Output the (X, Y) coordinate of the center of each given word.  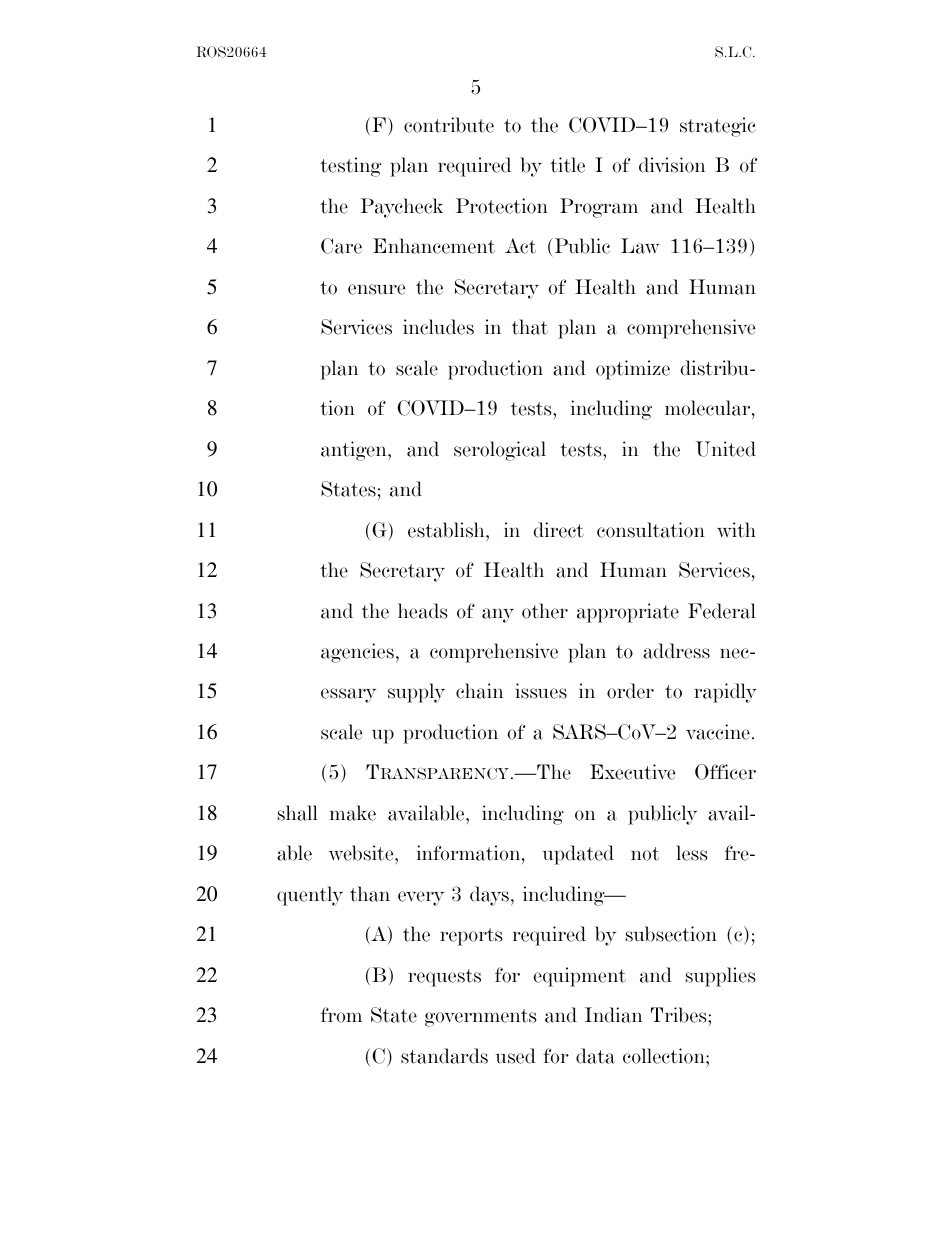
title (567, 165)
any (498, 615)
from (341, 1015)
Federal (722, 611)
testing (350, 167)
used (516, 1056)
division (672, 165)
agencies (357, 653)
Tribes (680, 1015)
